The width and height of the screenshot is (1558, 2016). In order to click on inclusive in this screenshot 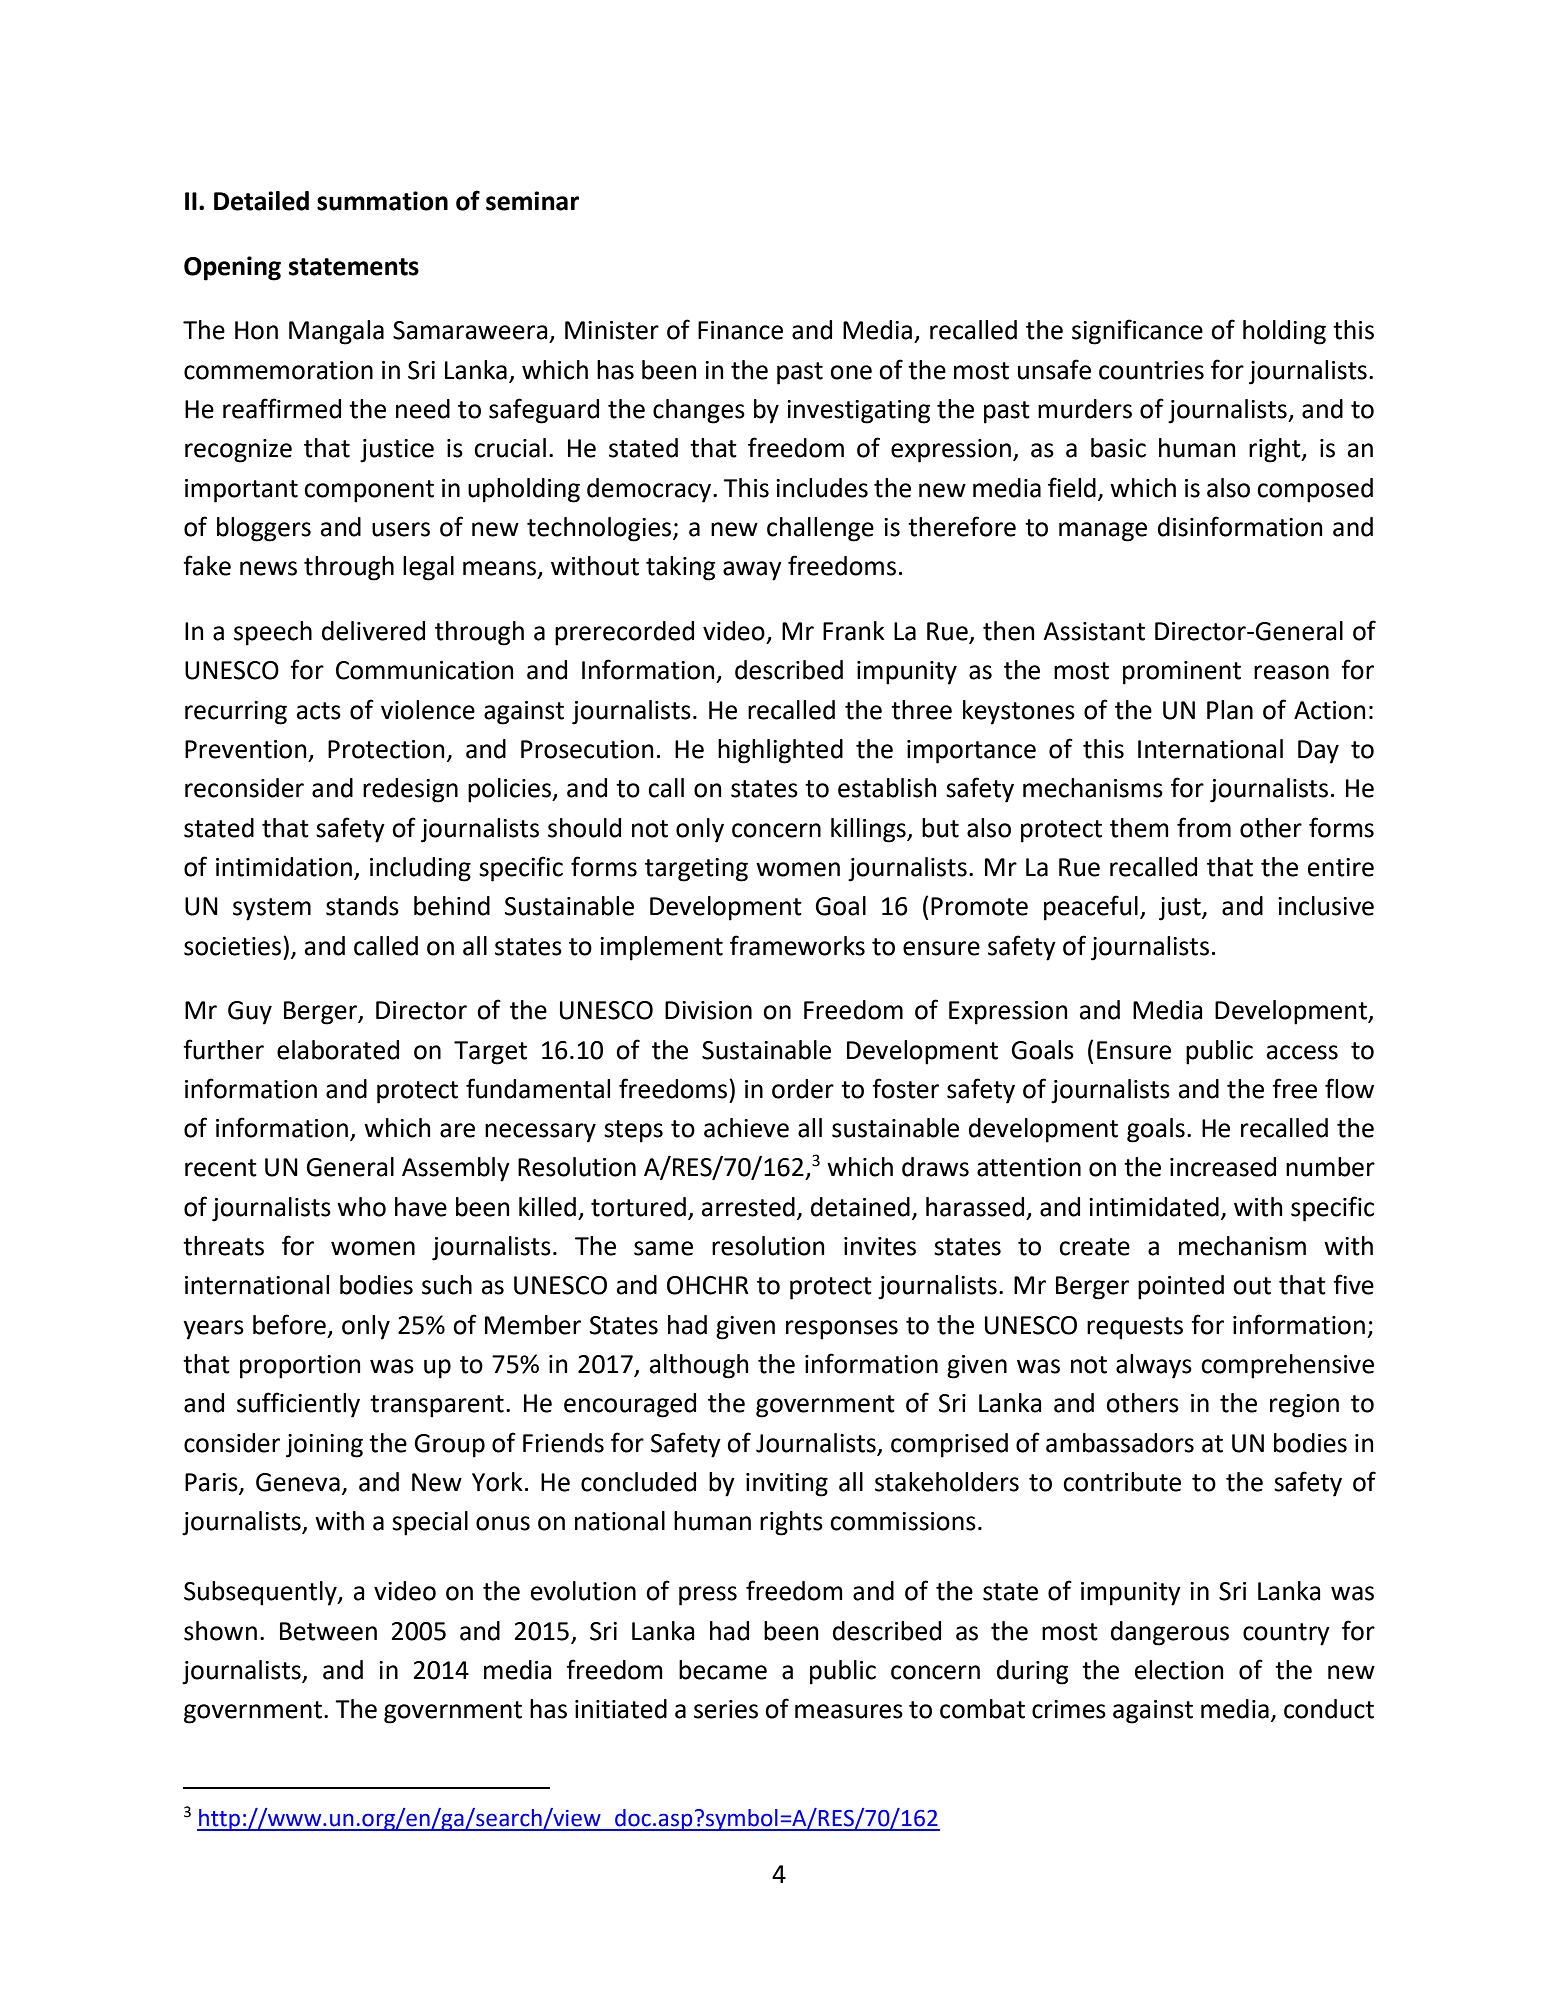, I will do `click(1326, 906)`.
